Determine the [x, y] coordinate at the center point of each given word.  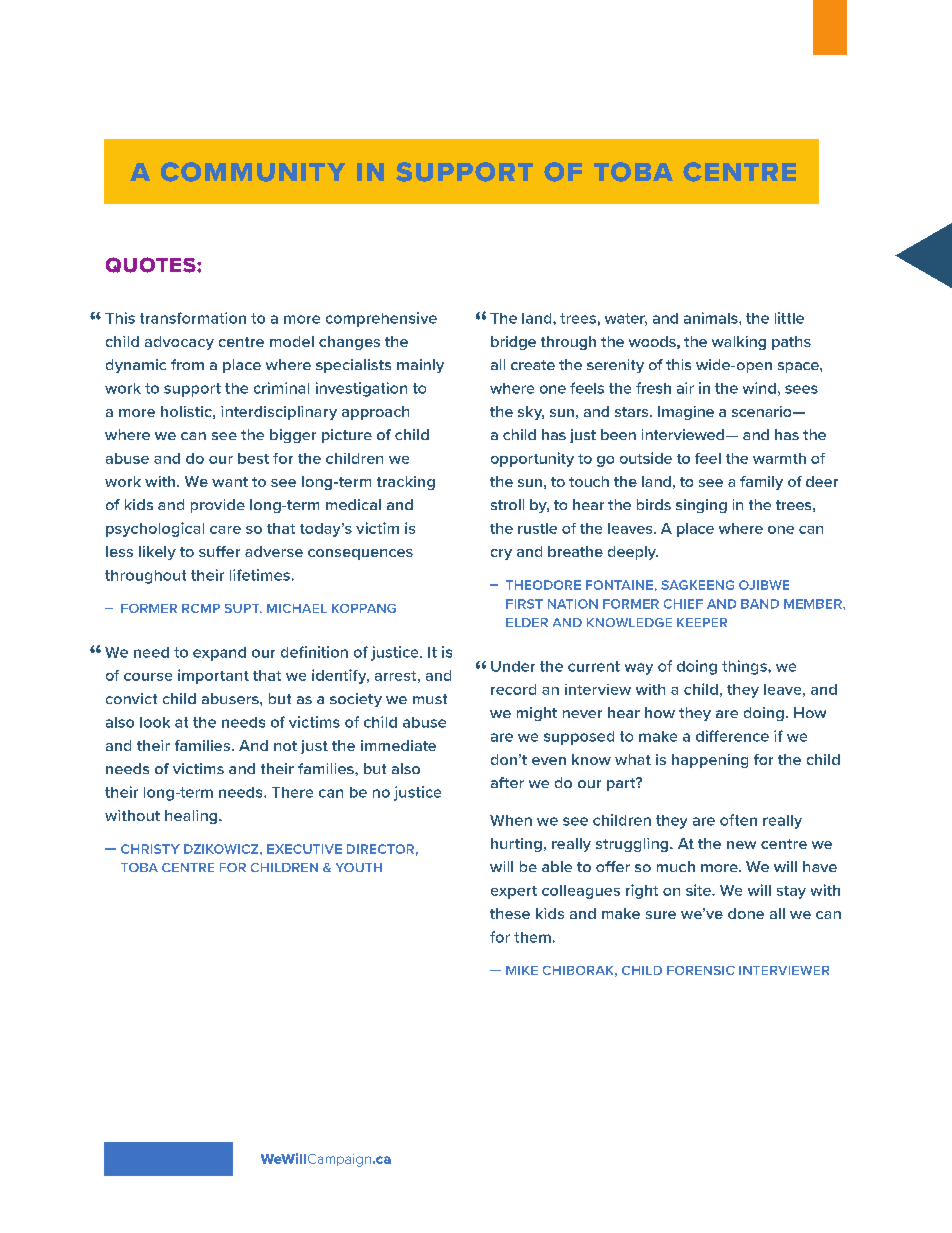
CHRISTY [150, 849]
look [155, 722]
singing [701, 506]
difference [732, 736]
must [430, 699]
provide [218, 506]
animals [712, 318]
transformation [193, 318]
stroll [507, 504]
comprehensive [381, 319]
